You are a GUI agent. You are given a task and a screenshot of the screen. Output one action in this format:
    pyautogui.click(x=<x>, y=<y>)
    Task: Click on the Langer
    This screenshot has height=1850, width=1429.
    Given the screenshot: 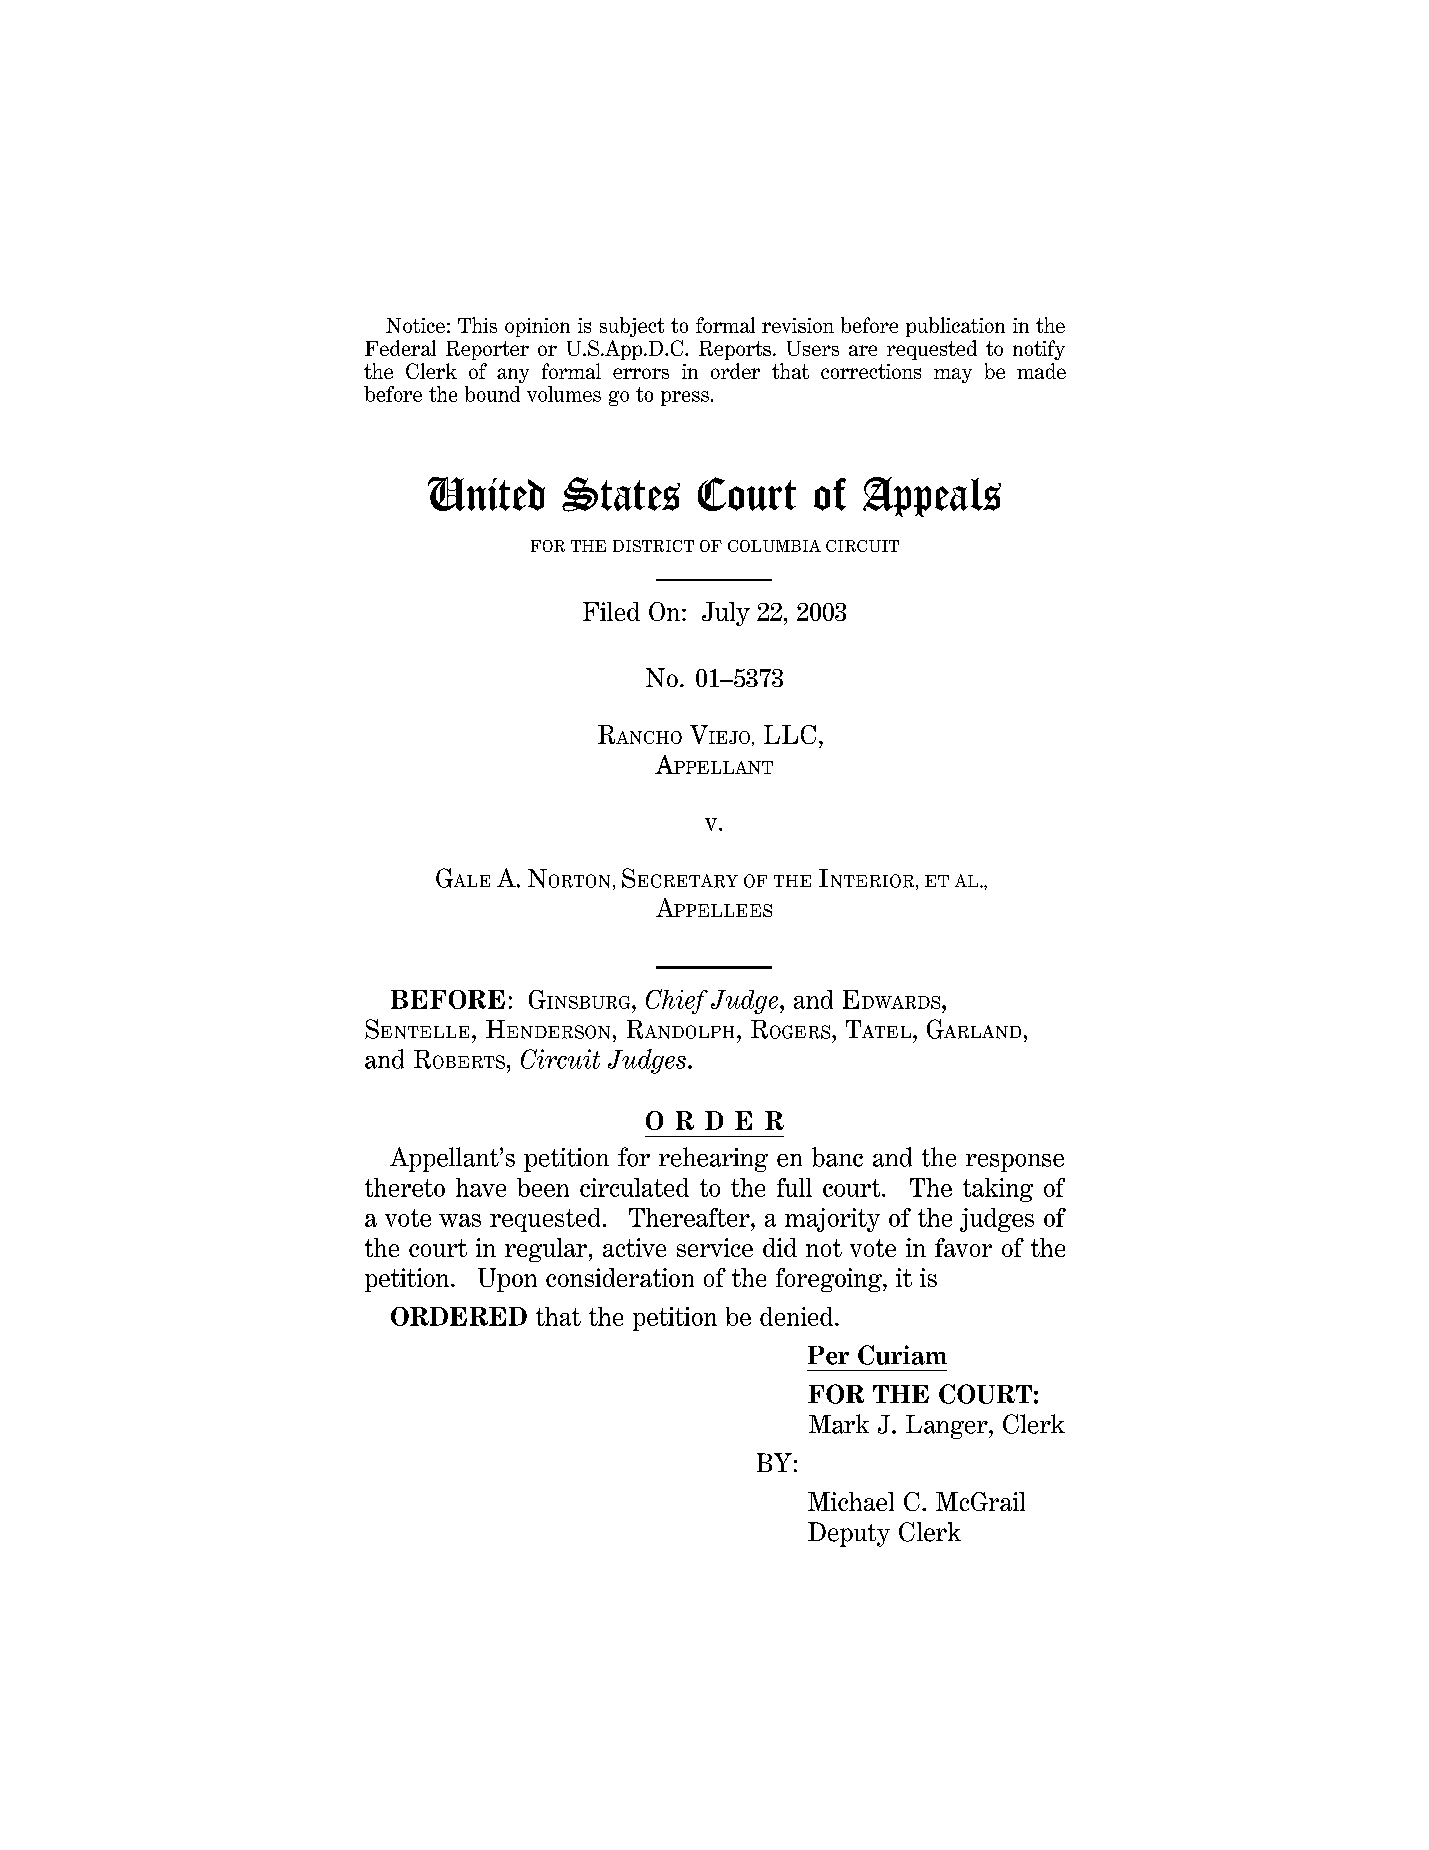 What is the action you would take?
    pyautogui.click(x=948, y=1427)
